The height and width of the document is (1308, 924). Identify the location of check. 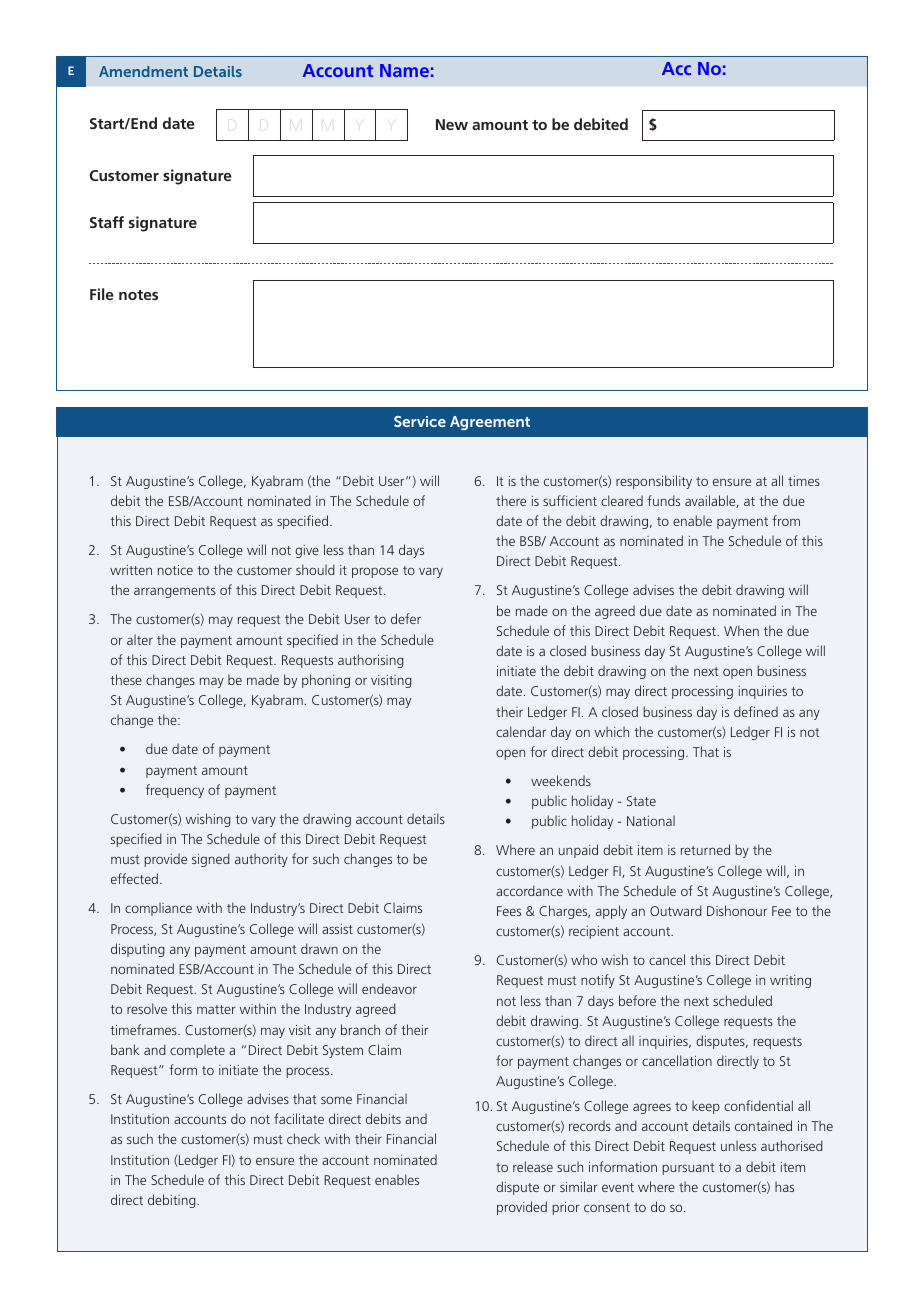
(303, 1138).
